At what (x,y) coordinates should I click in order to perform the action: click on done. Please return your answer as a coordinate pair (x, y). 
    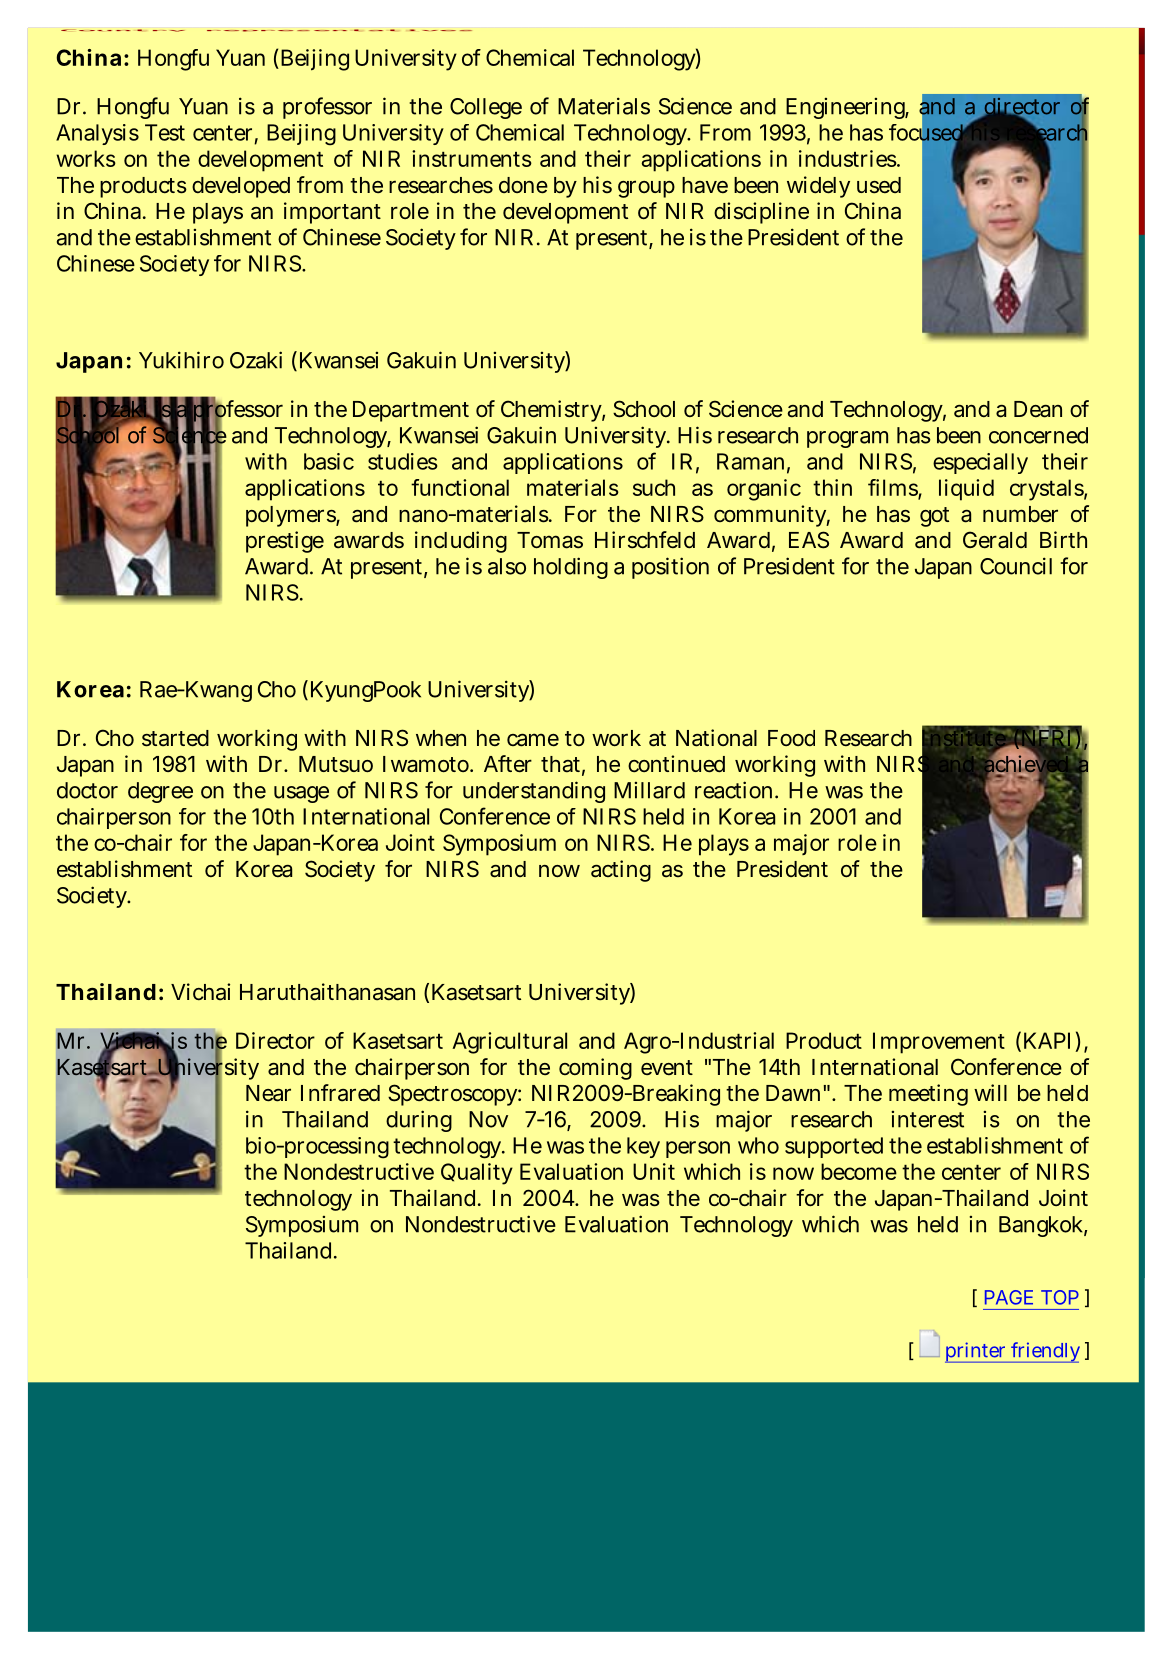
    Looking at the image, I should click on (523, 185).
